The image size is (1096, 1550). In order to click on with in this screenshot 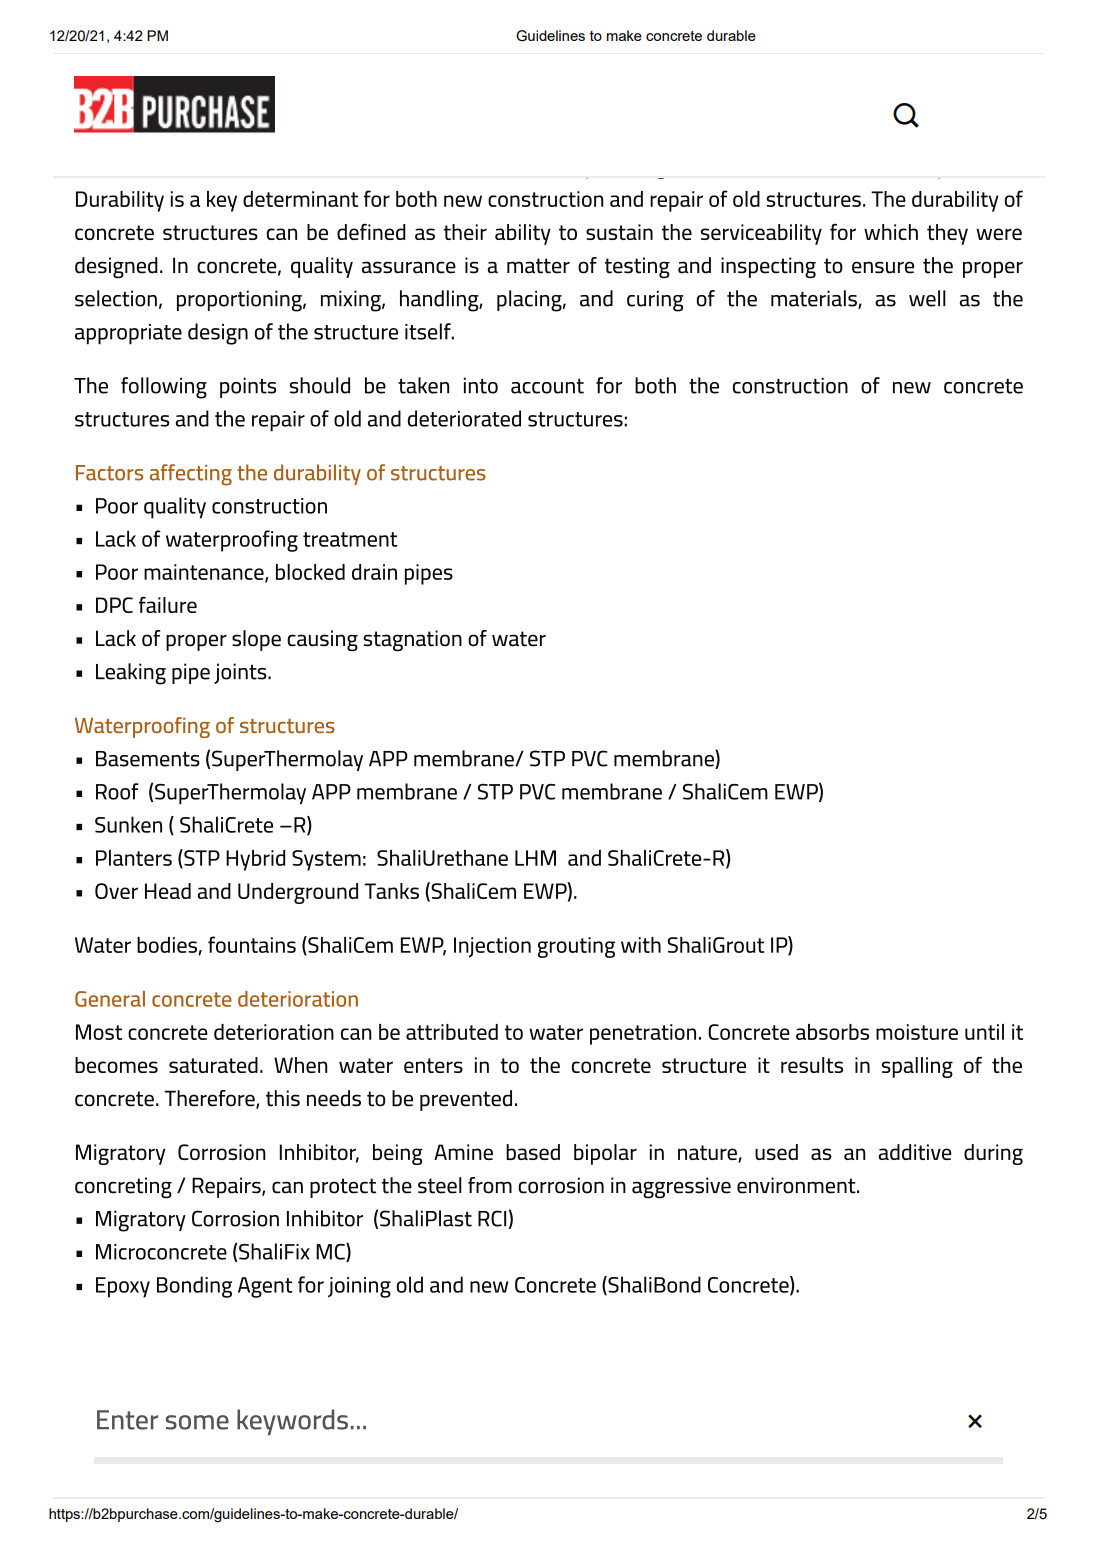, I will do `click(641, 945)`.
